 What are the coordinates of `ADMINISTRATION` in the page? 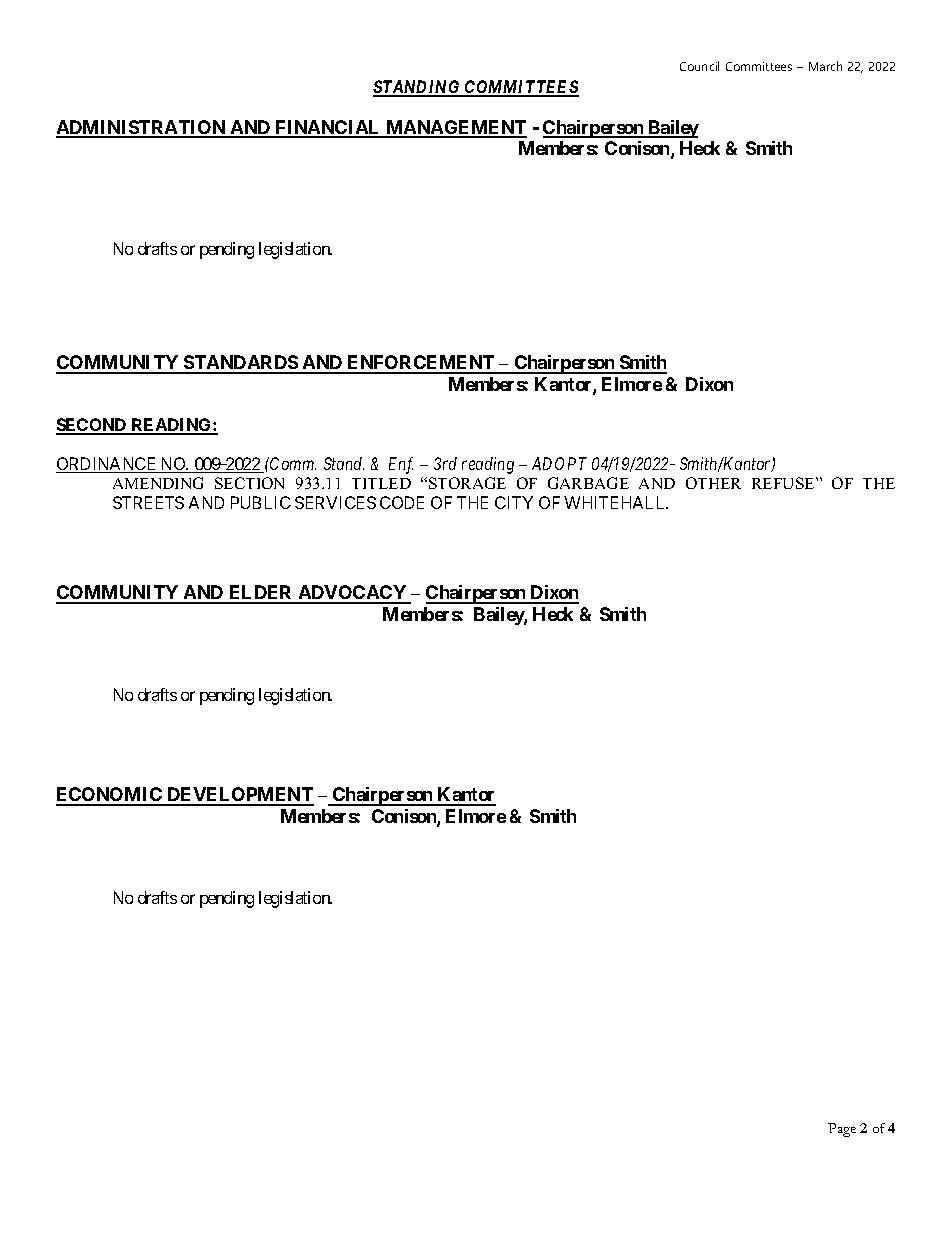 It's located at (142, 128).
